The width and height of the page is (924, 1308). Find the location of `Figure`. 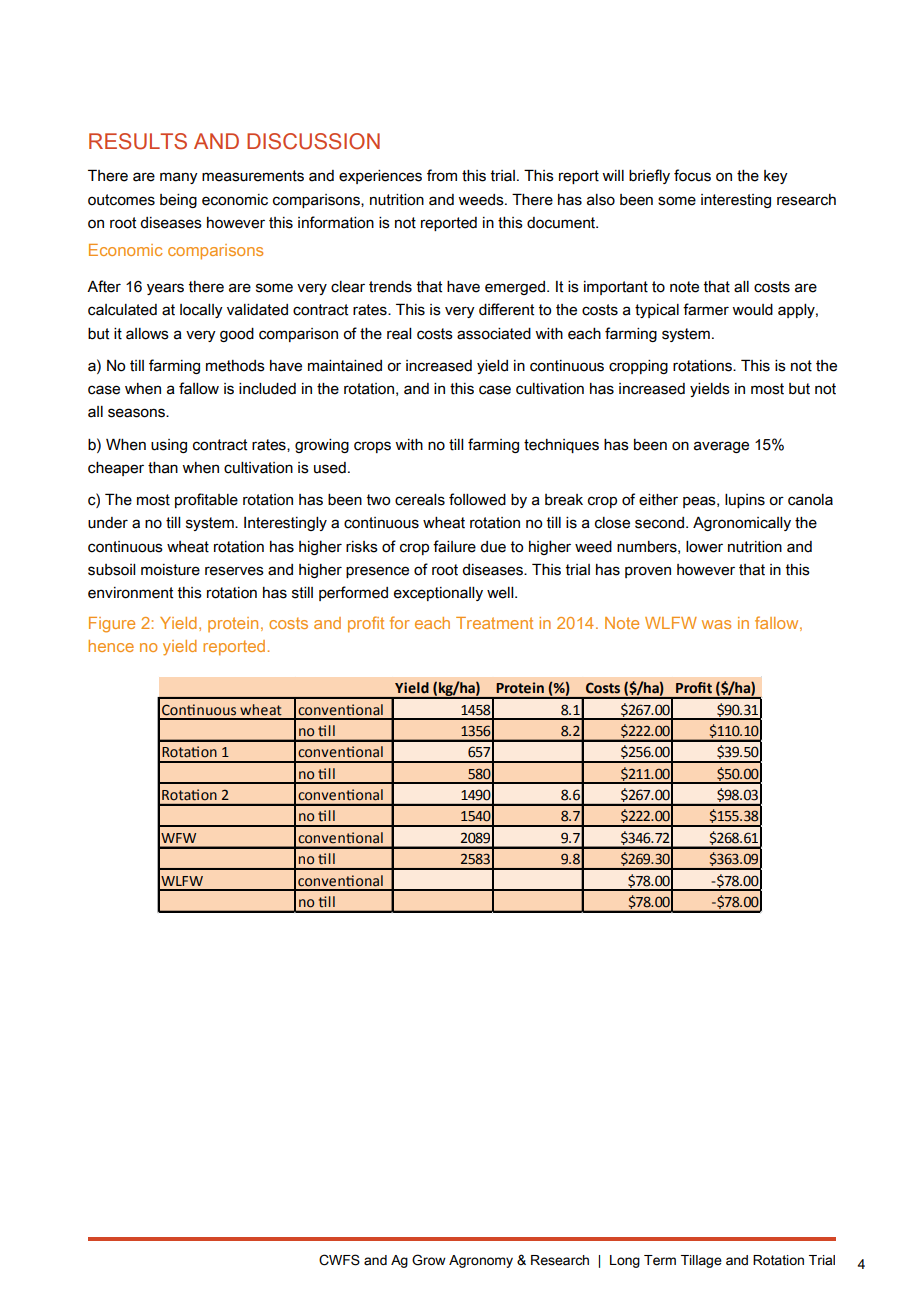

Figure is located at coordinates (112, 625).
